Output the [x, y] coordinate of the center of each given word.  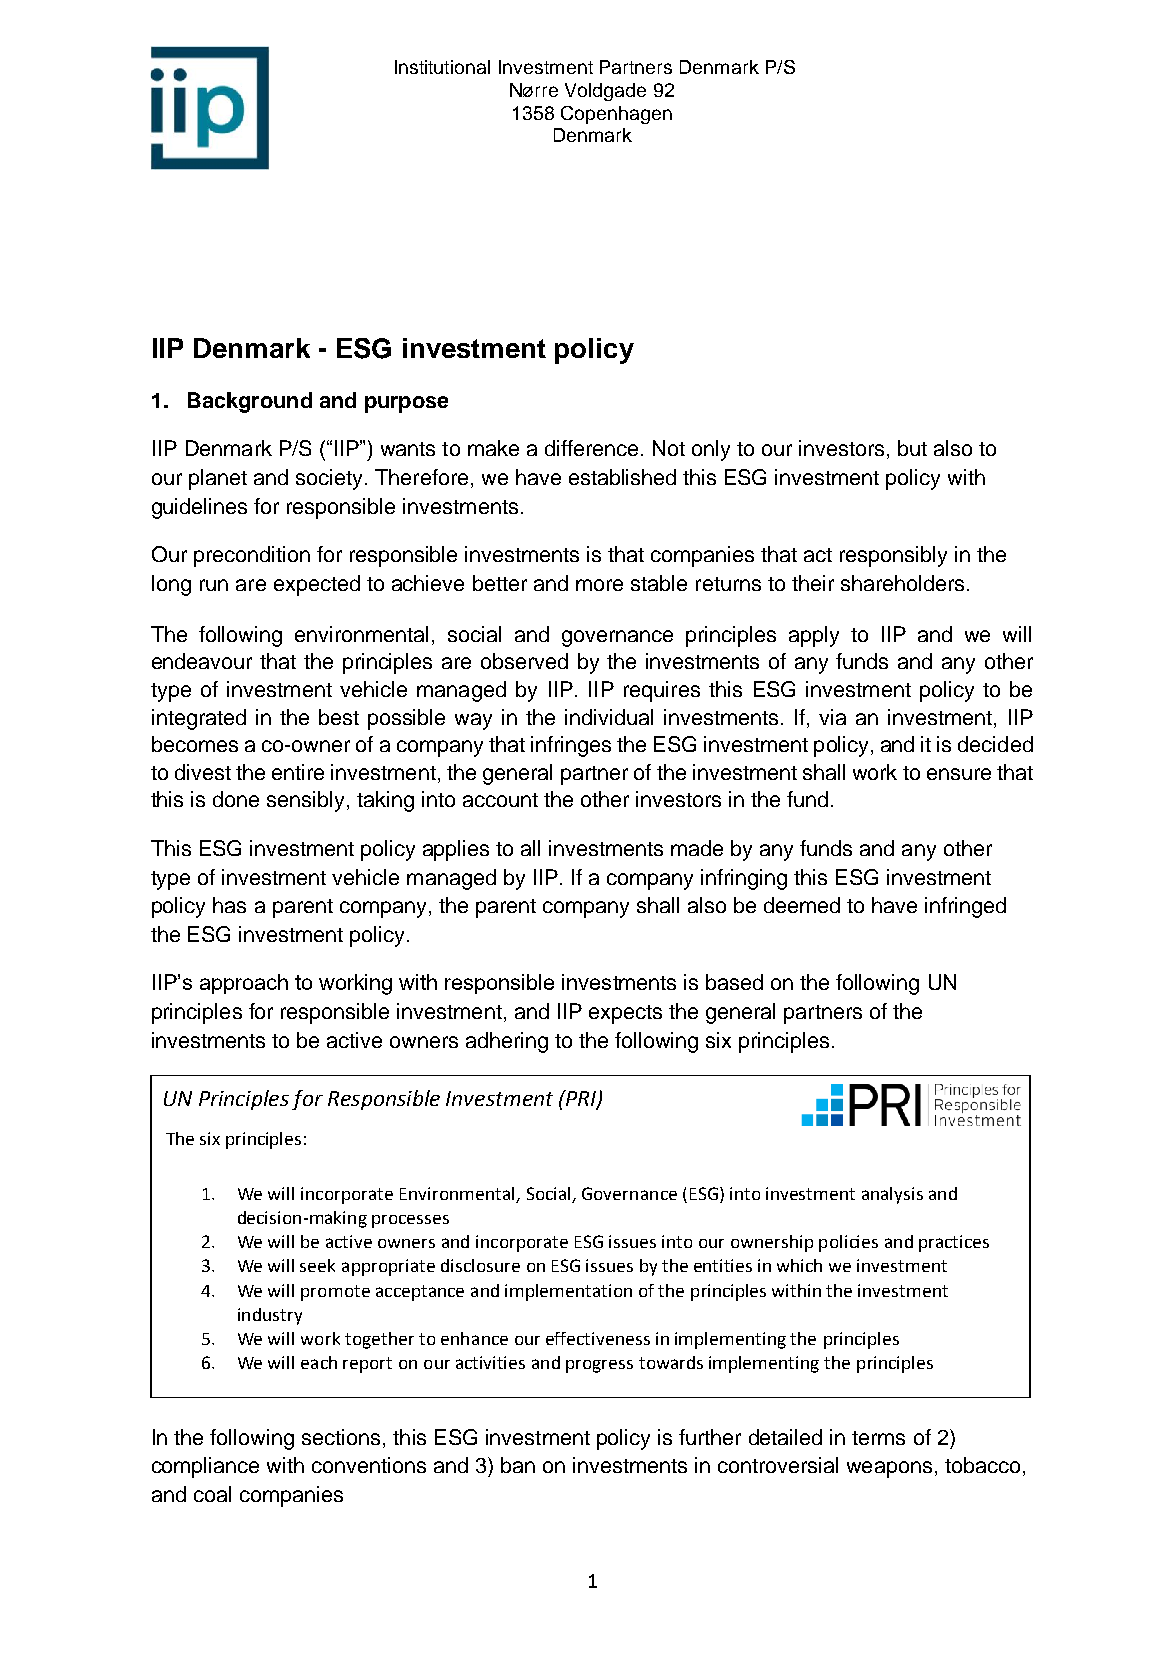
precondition [252, 556]
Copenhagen [616, 115]
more [599, 585]
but [912, 448]
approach [244, 984]
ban [518, 1465]
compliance [205, 1467]
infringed [965, 907]
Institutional [442, 67]
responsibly [893, 556]
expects [625, 1014]
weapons [889, 1469]
